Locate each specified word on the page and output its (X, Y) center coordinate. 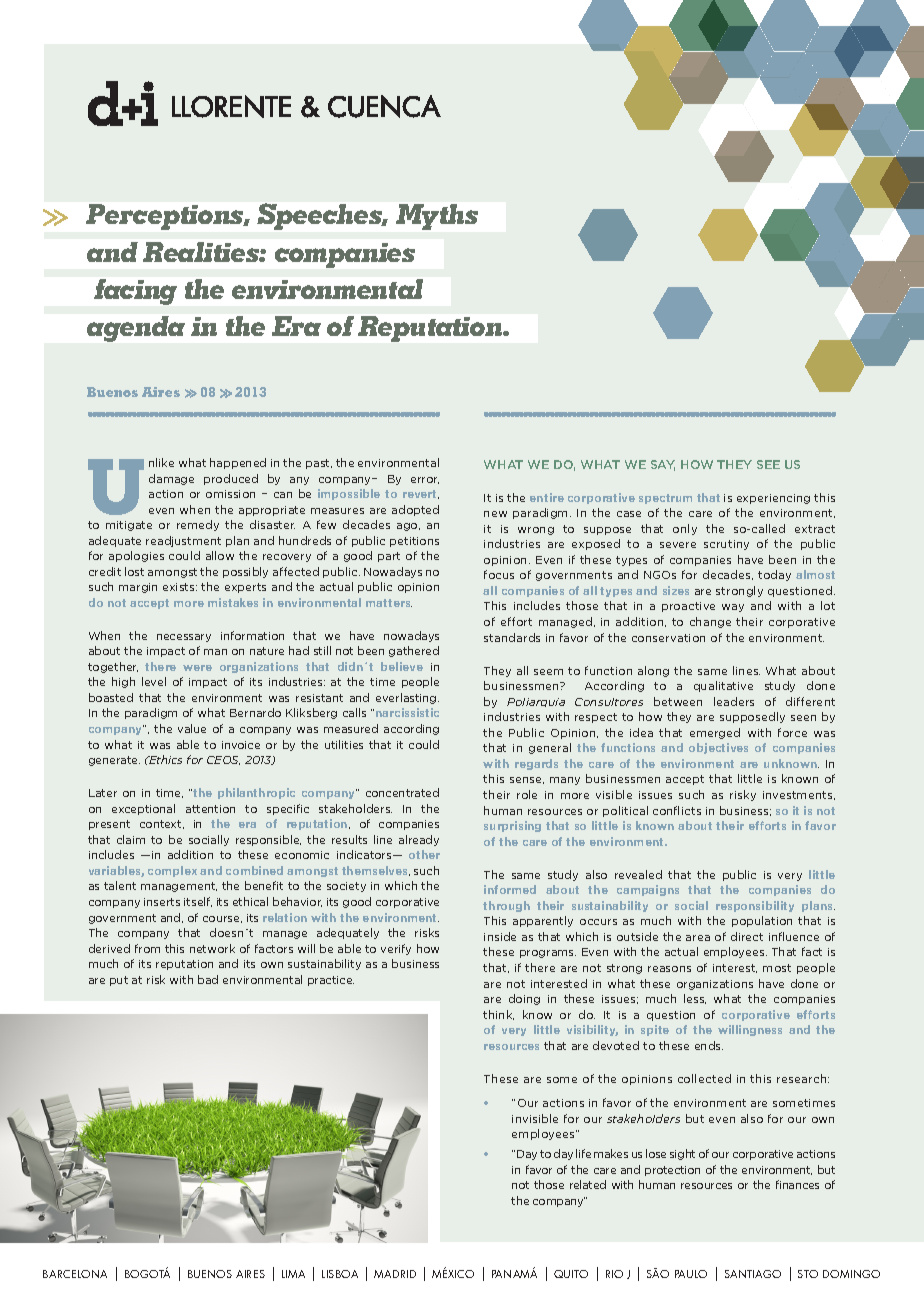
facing (135, 292)
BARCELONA (75, 1274)
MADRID (395, 1274)
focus (499, 574)
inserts (162, 902)
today (774, 575)
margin (138, 588)
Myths (437, 217)
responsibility (755, 906)
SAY (663, 465)
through (506, 906)
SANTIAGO (753, 1274)
